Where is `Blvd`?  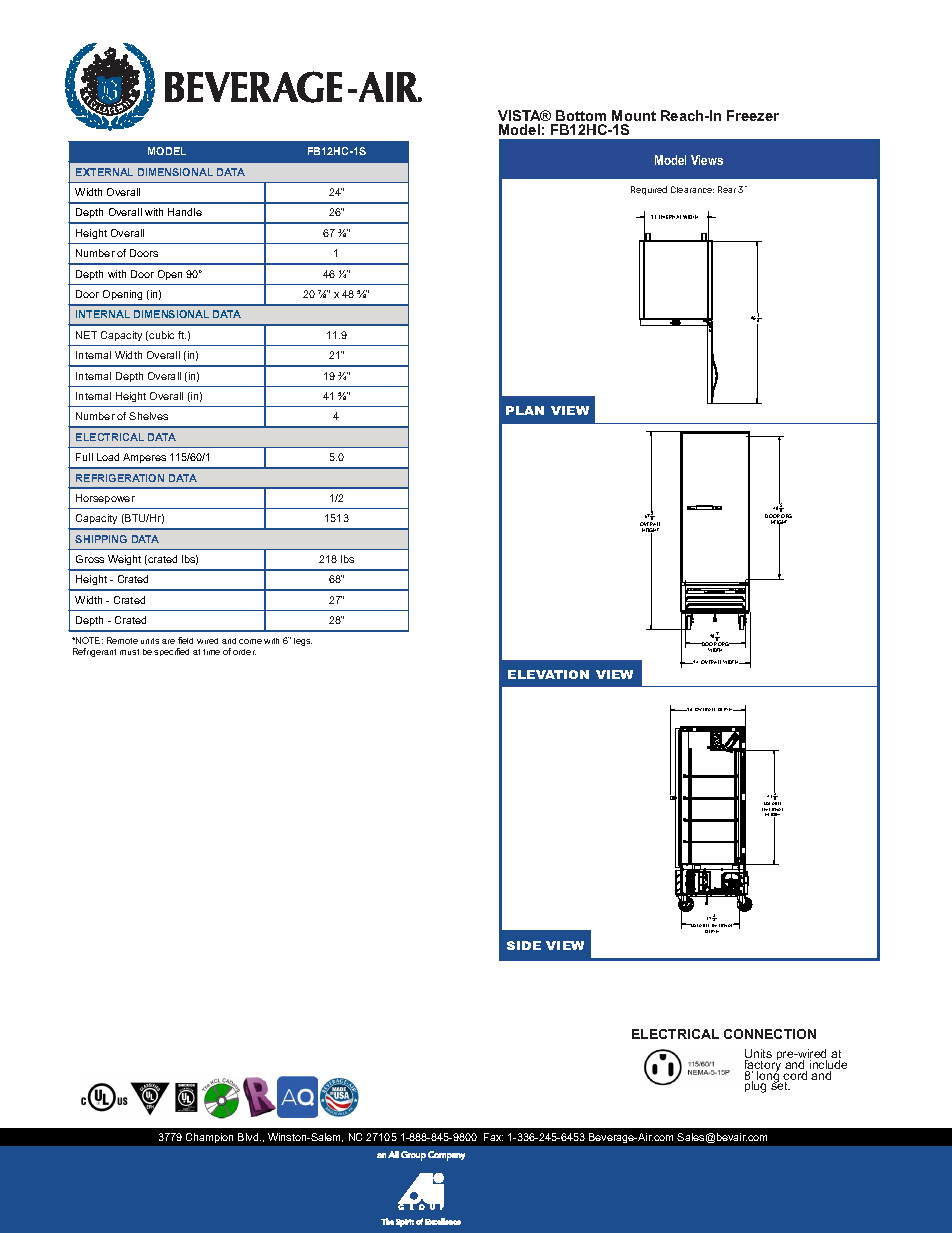 Blvd is located at coordinates (249, 1137).
